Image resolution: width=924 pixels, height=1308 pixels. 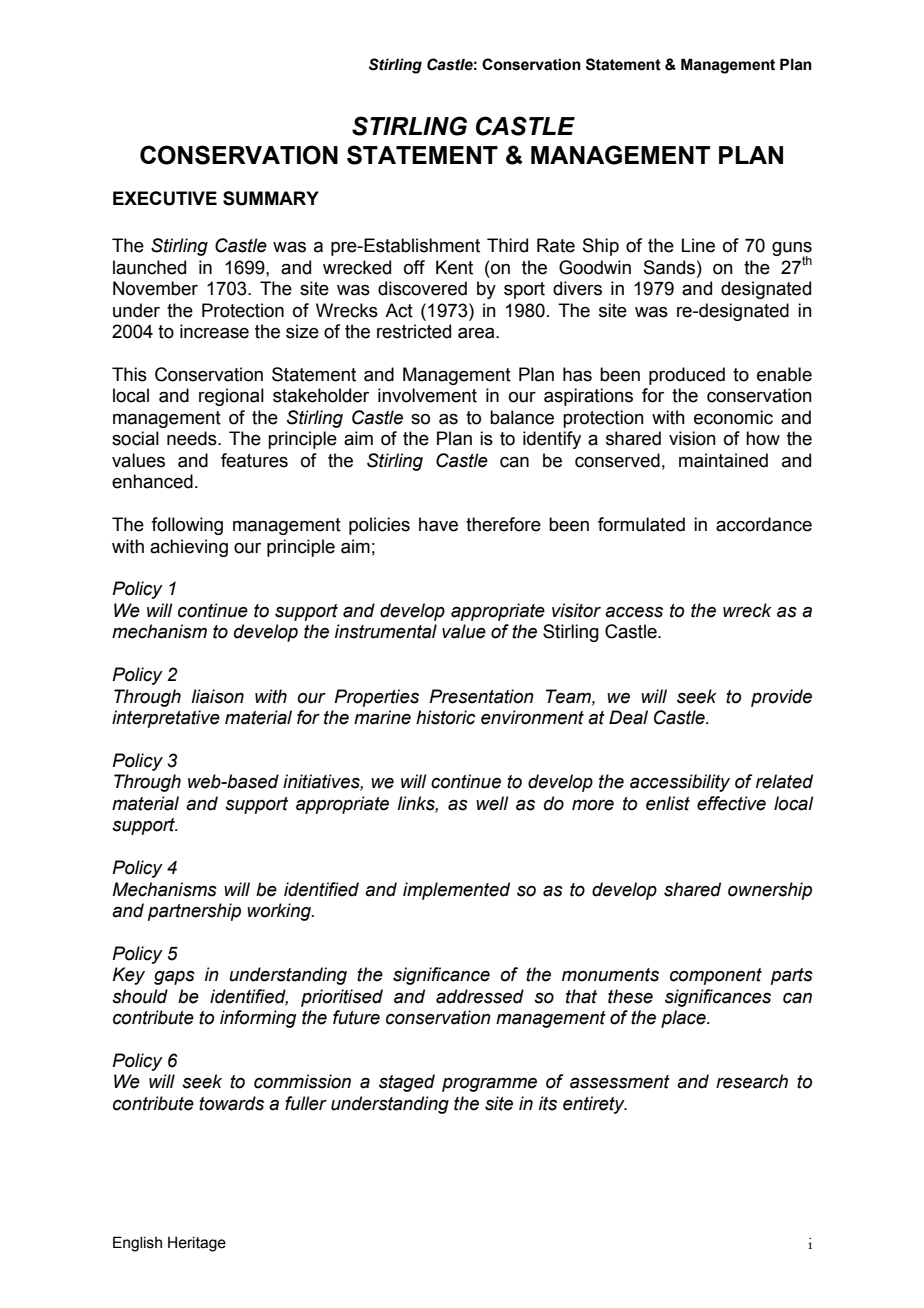 What do you see at coordinates (217, 696) in the screenshot?
I see `liaison` at bounding box center [217, 696].
